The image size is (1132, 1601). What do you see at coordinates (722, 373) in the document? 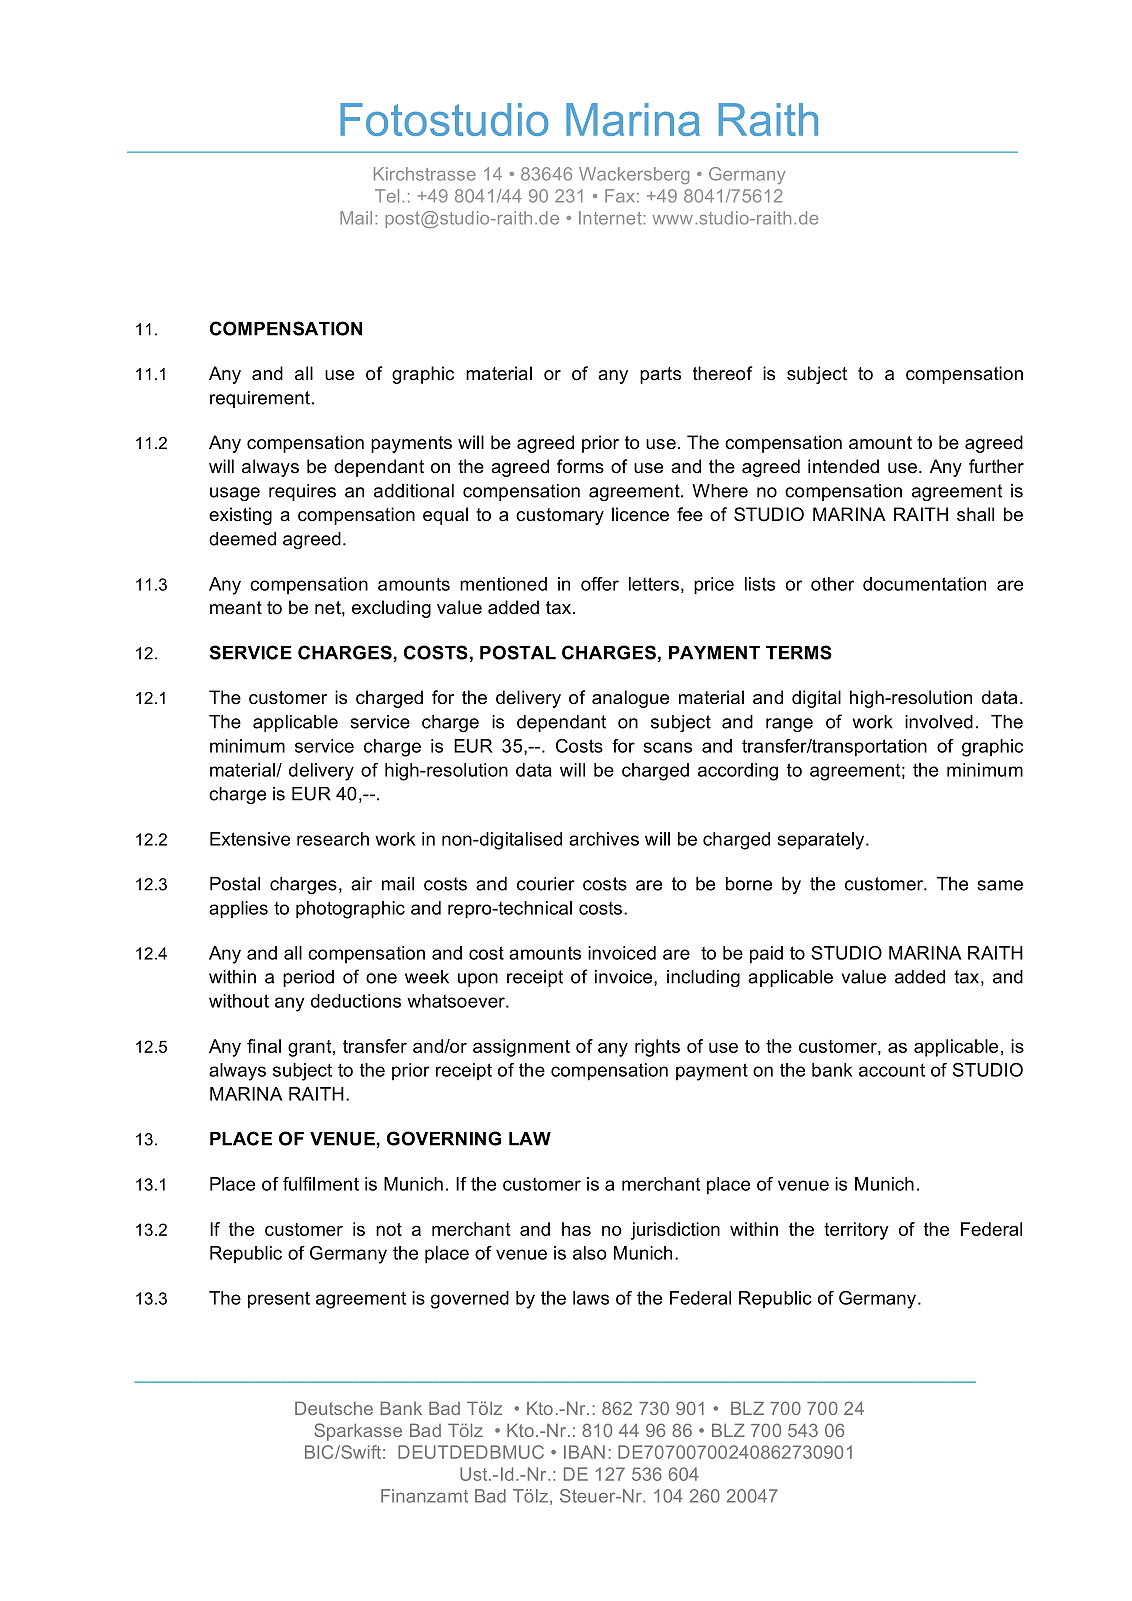
I see `thereof` at bounding box center [722, 373].
